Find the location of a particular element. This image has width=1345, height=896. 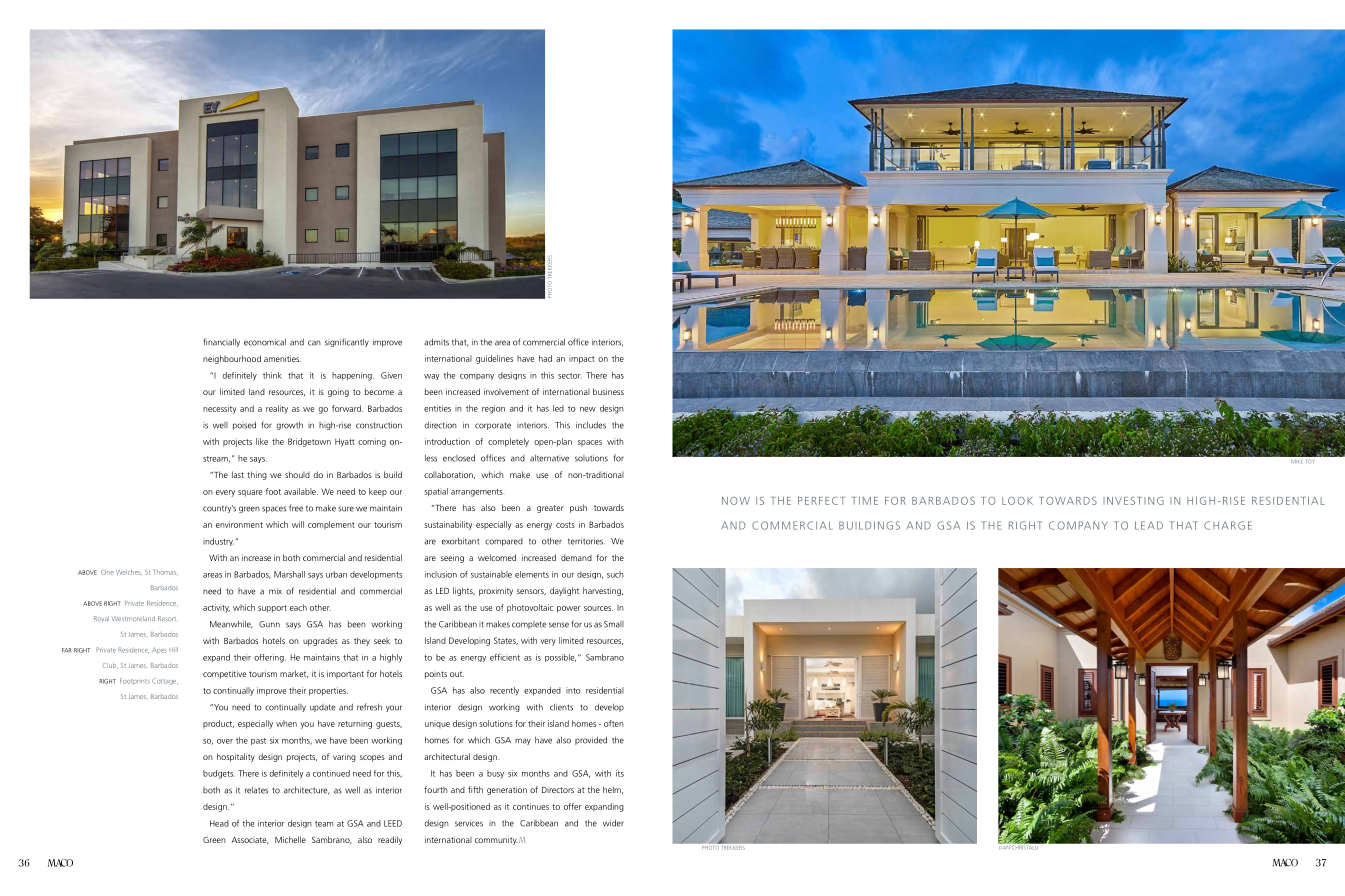

Hill is located at coordinates (173, 649).
